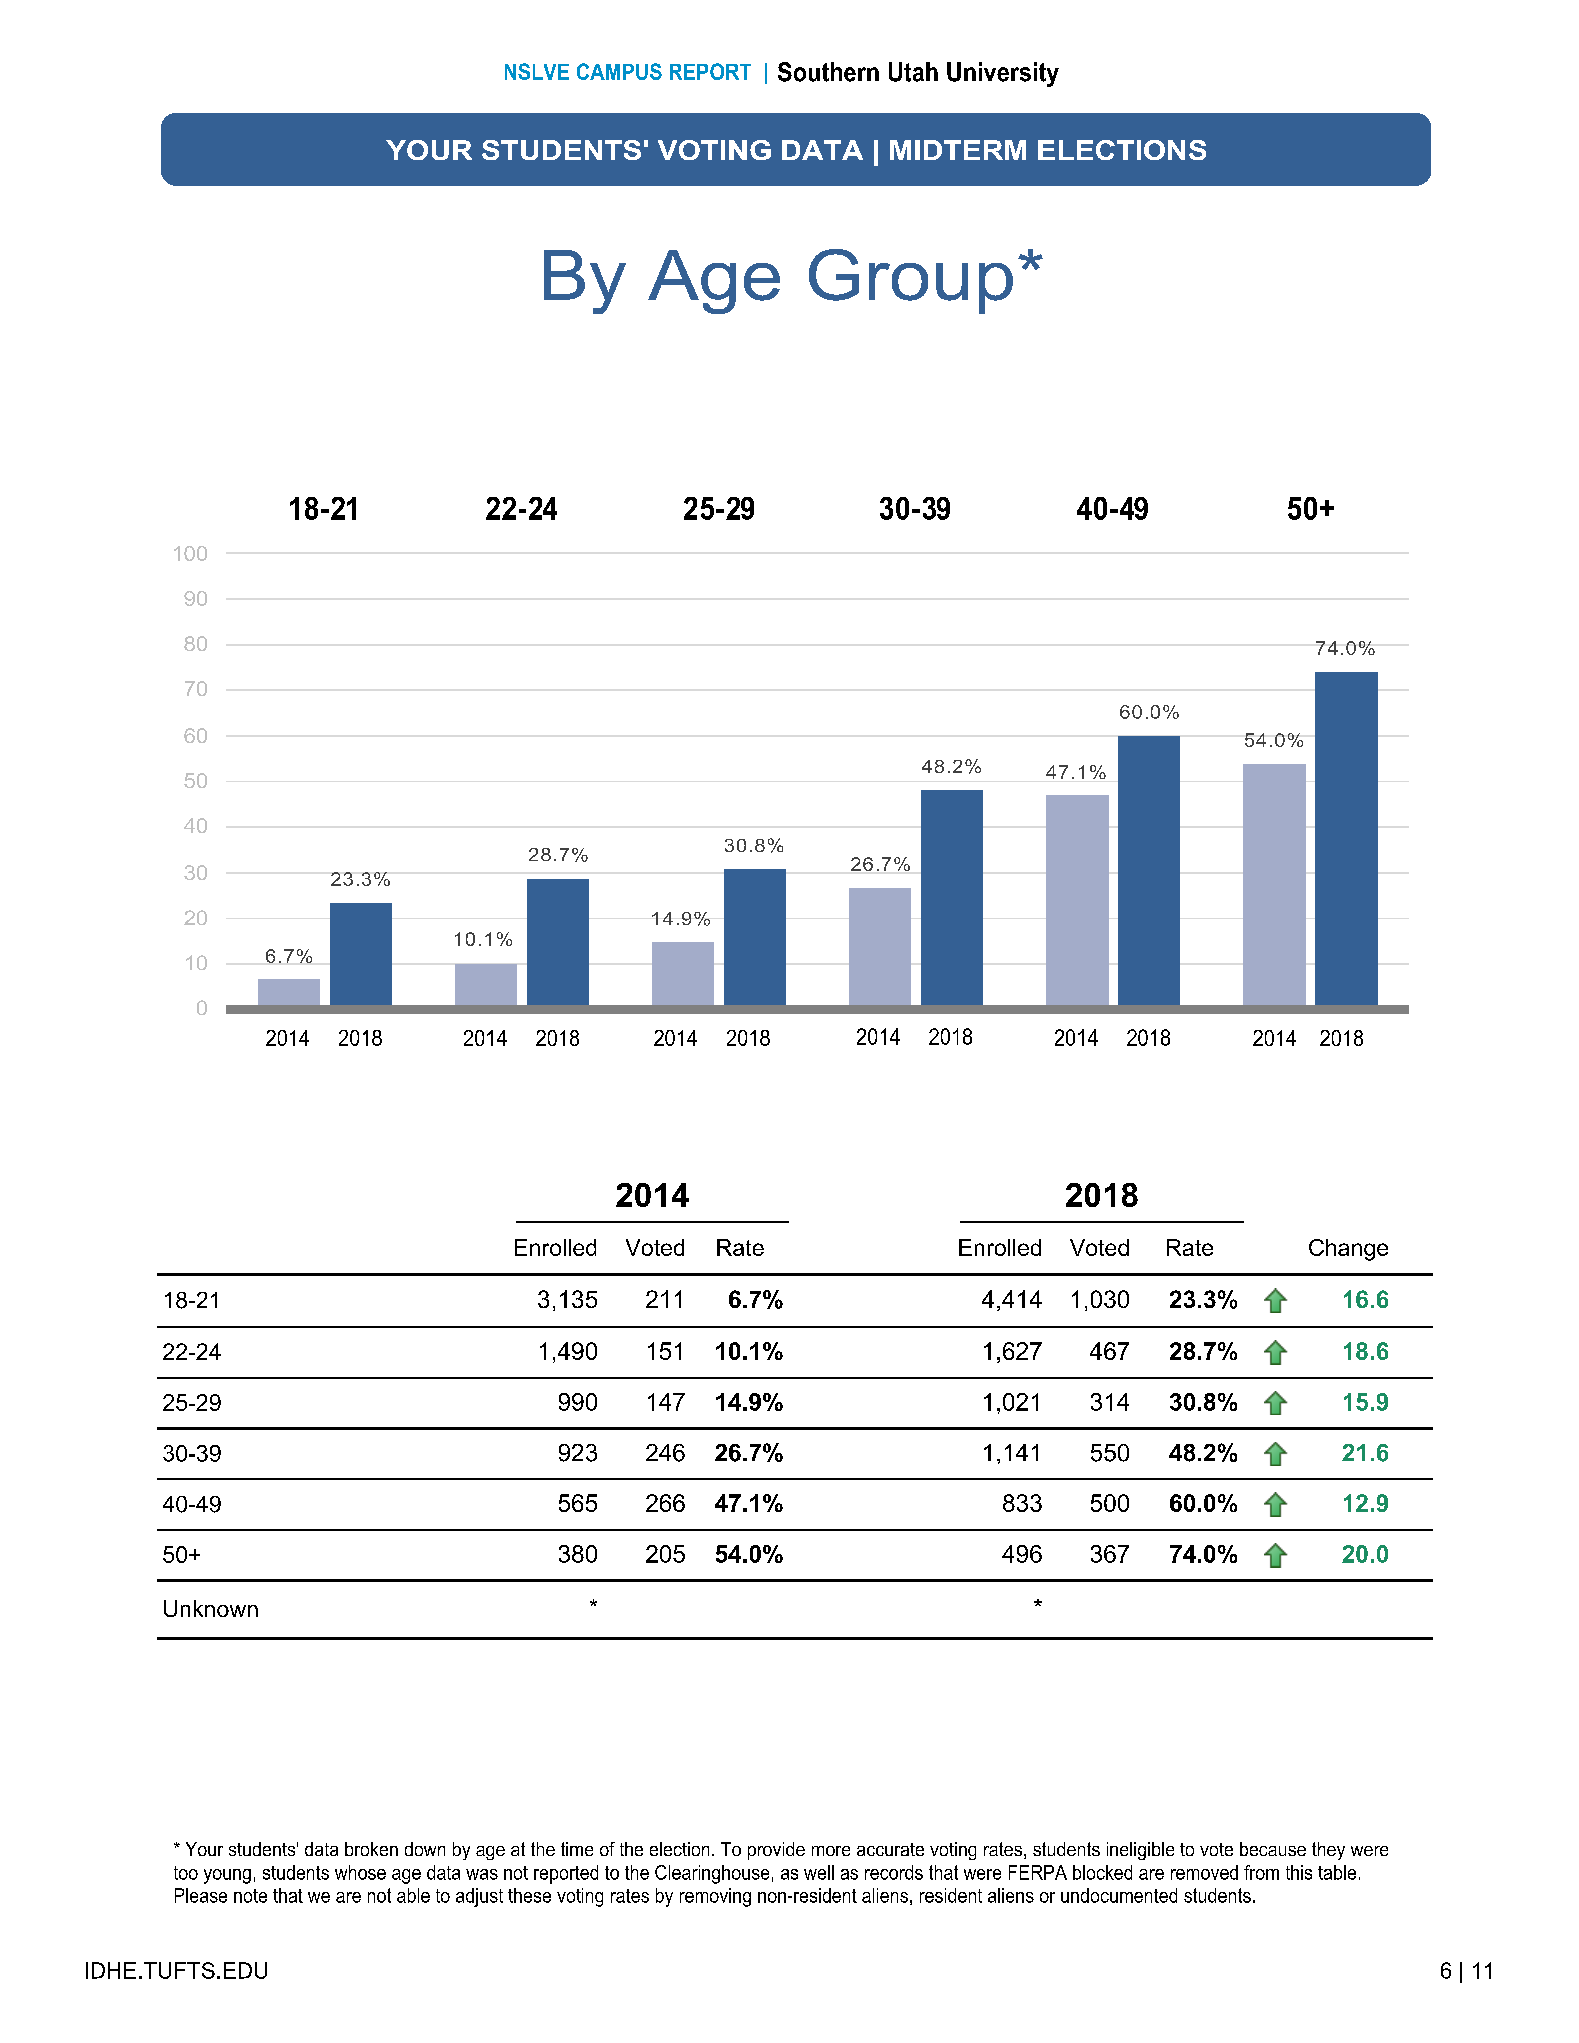  What do you see at coordinates (211, 1608) in the image?
I see `Unknown` at bounding box center [211, 1608].
